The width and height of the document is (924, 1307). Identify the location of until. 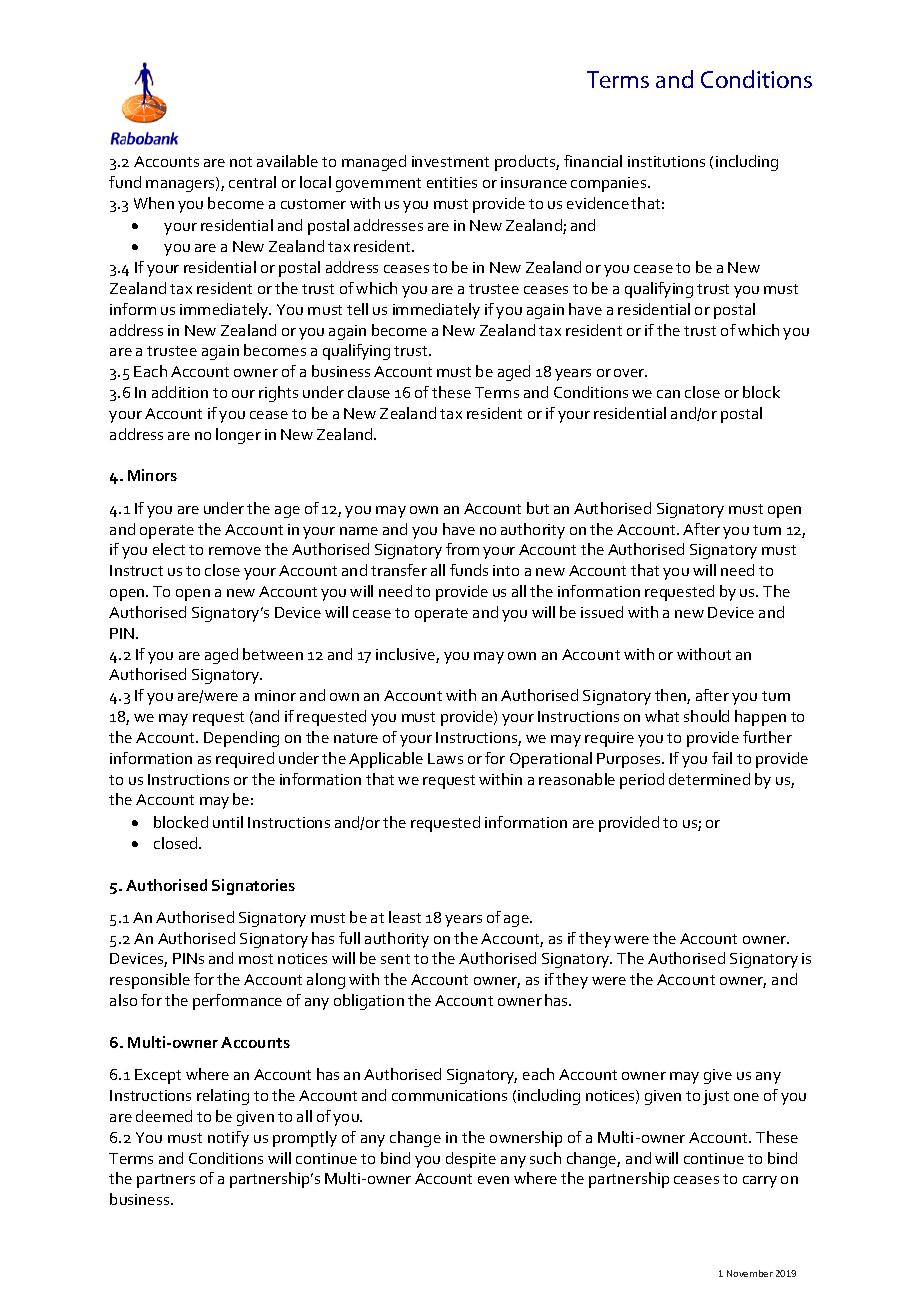
(228, 822).
